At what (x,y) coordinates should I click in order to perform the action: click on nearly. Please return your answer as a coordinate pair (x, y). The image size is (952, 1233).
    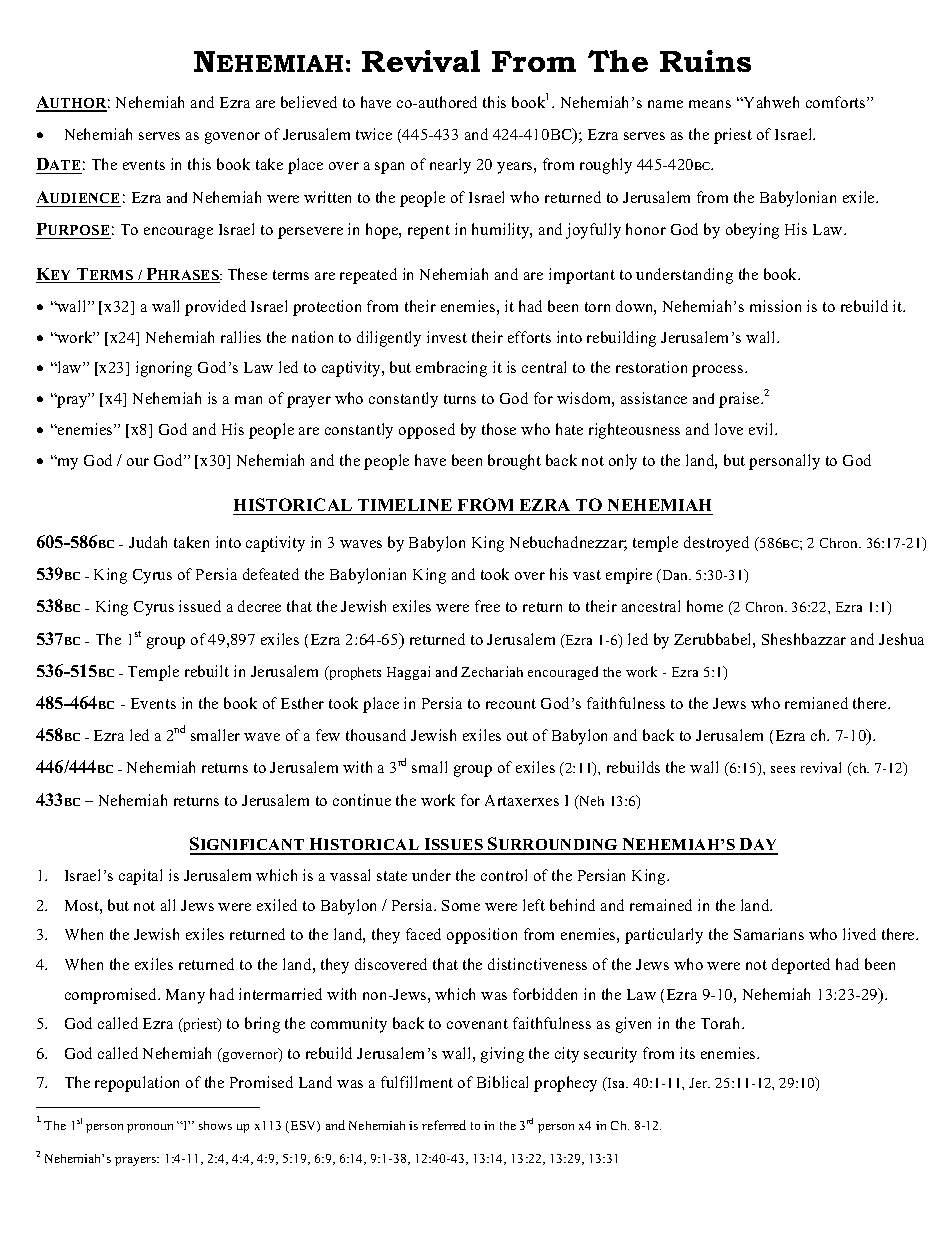
    Looking at the image, I should click on (450, 166).
